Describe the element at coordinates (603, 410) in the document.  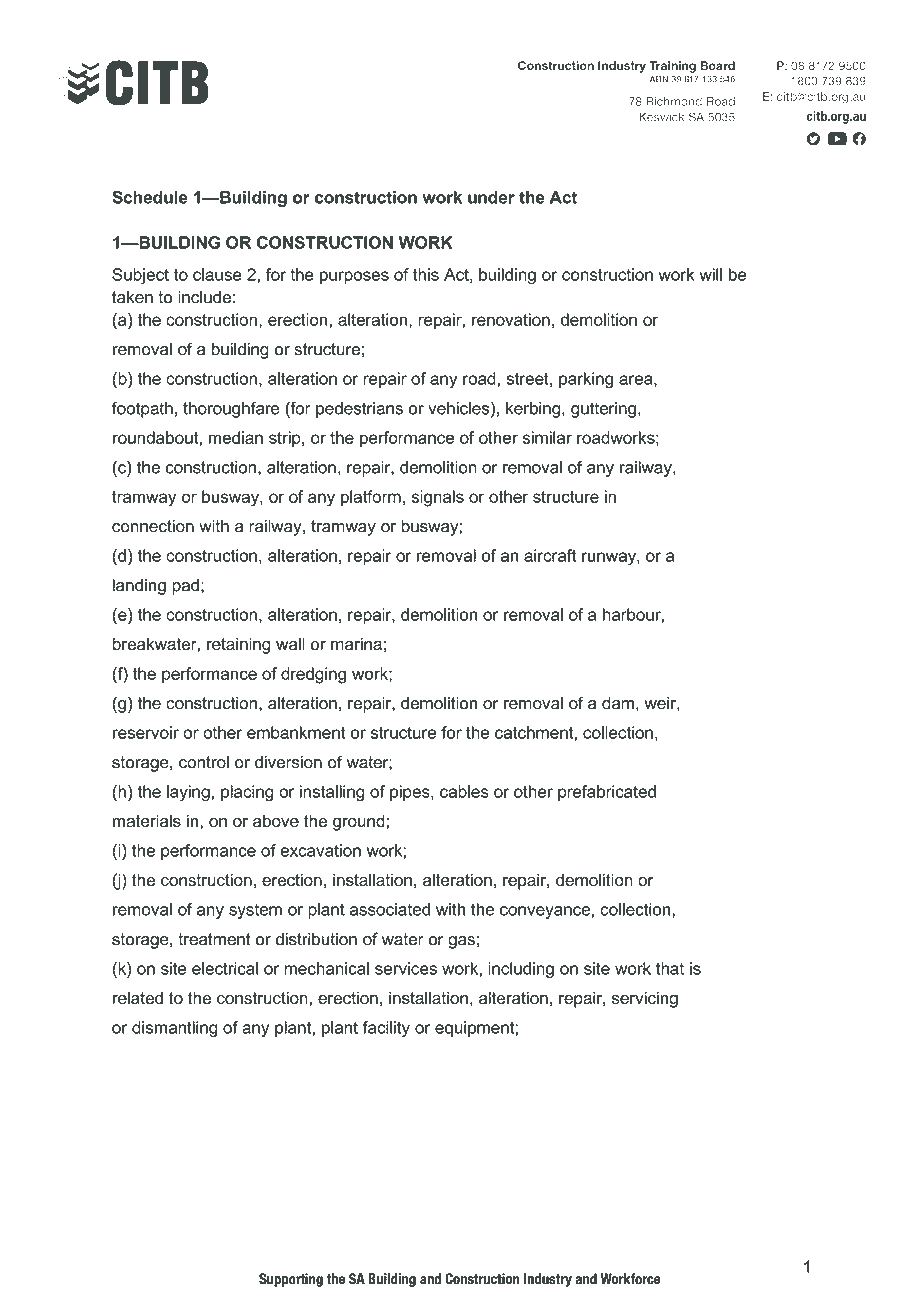
I see `guttering` at that location.
